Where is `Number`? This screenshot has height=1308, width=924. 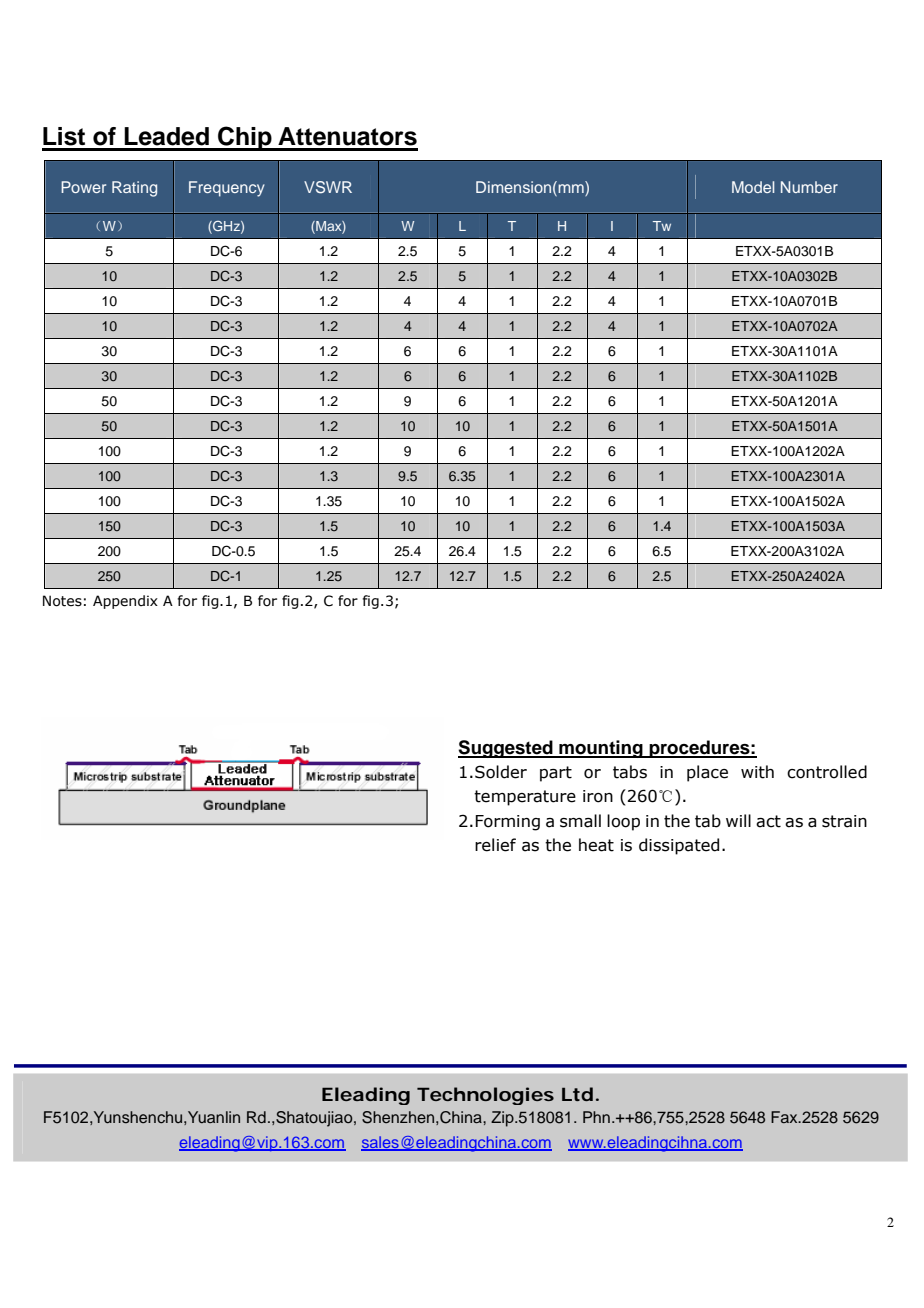
Number is located at coordinates (809, 187).
